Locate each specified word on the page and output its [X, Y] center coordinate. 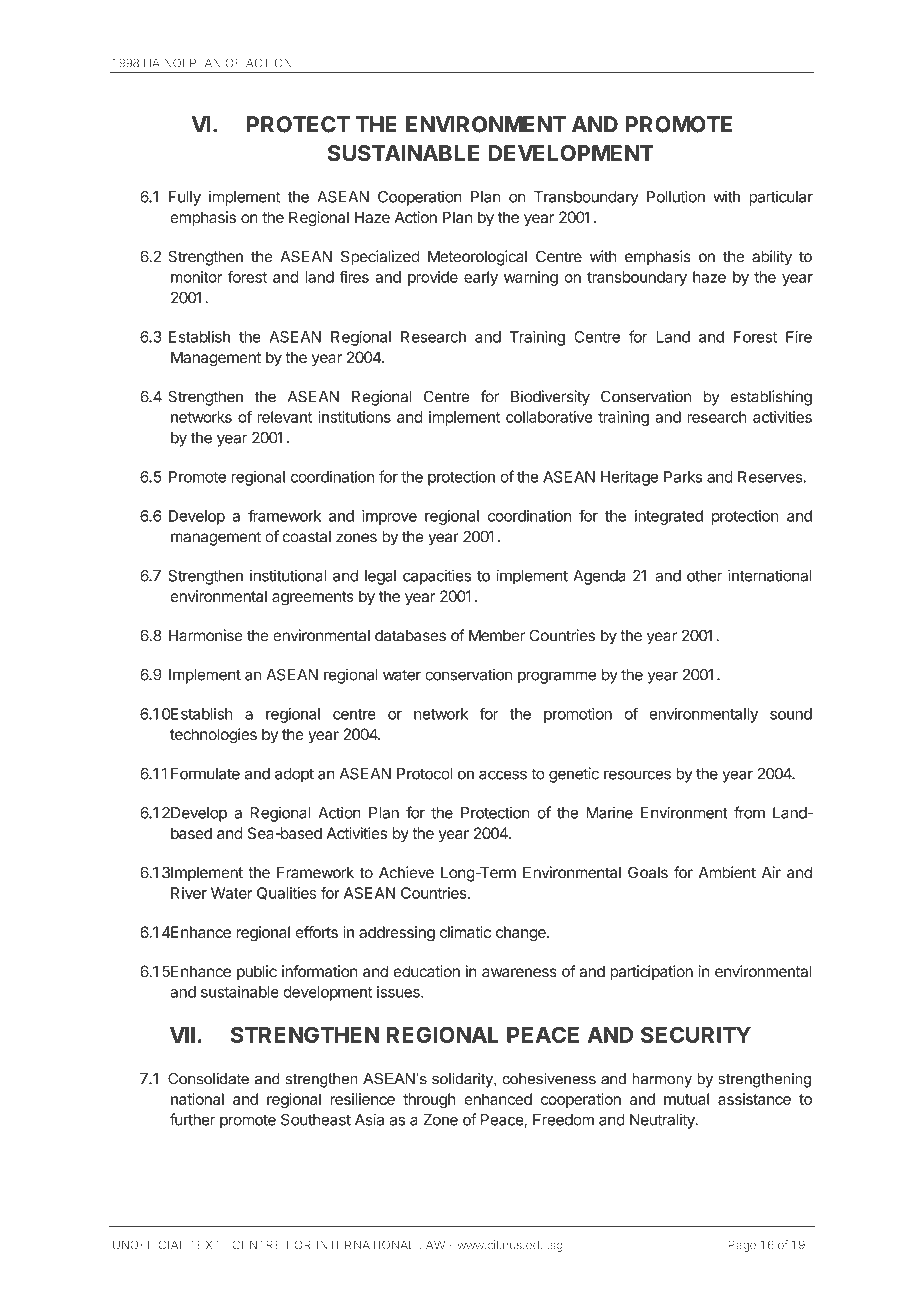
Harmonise [206, 635]
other [704, 576]
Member [497, 635]
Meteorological [477, 258]
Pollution [676, 196]
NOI [174, 63]
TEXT [205, 1244]
